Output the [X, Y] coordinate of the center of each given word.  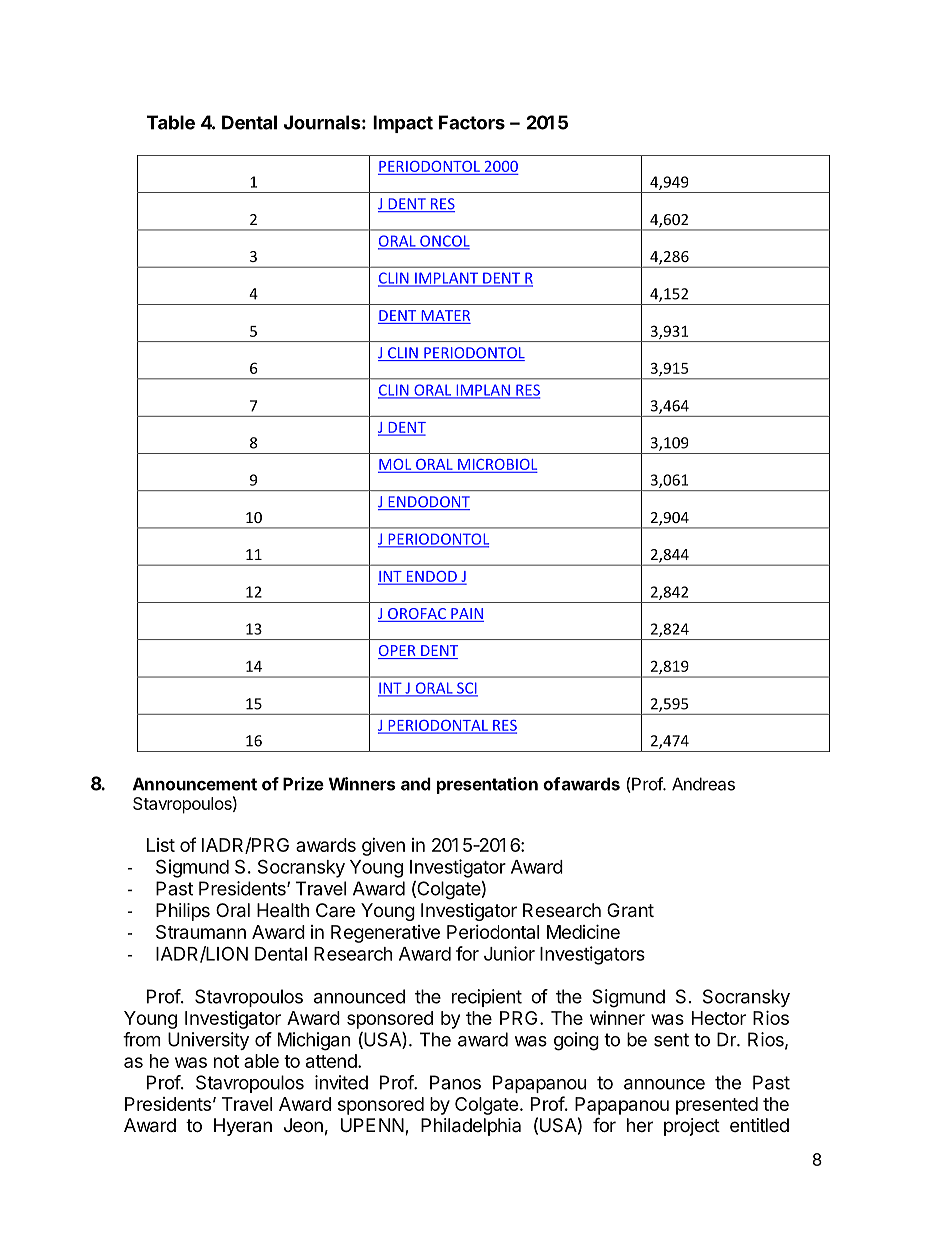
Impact [403, 124]
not [226, 1061]
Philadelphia [471, 1127]
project [692, 1127]
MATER [445, 315]
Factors [472, 122]
